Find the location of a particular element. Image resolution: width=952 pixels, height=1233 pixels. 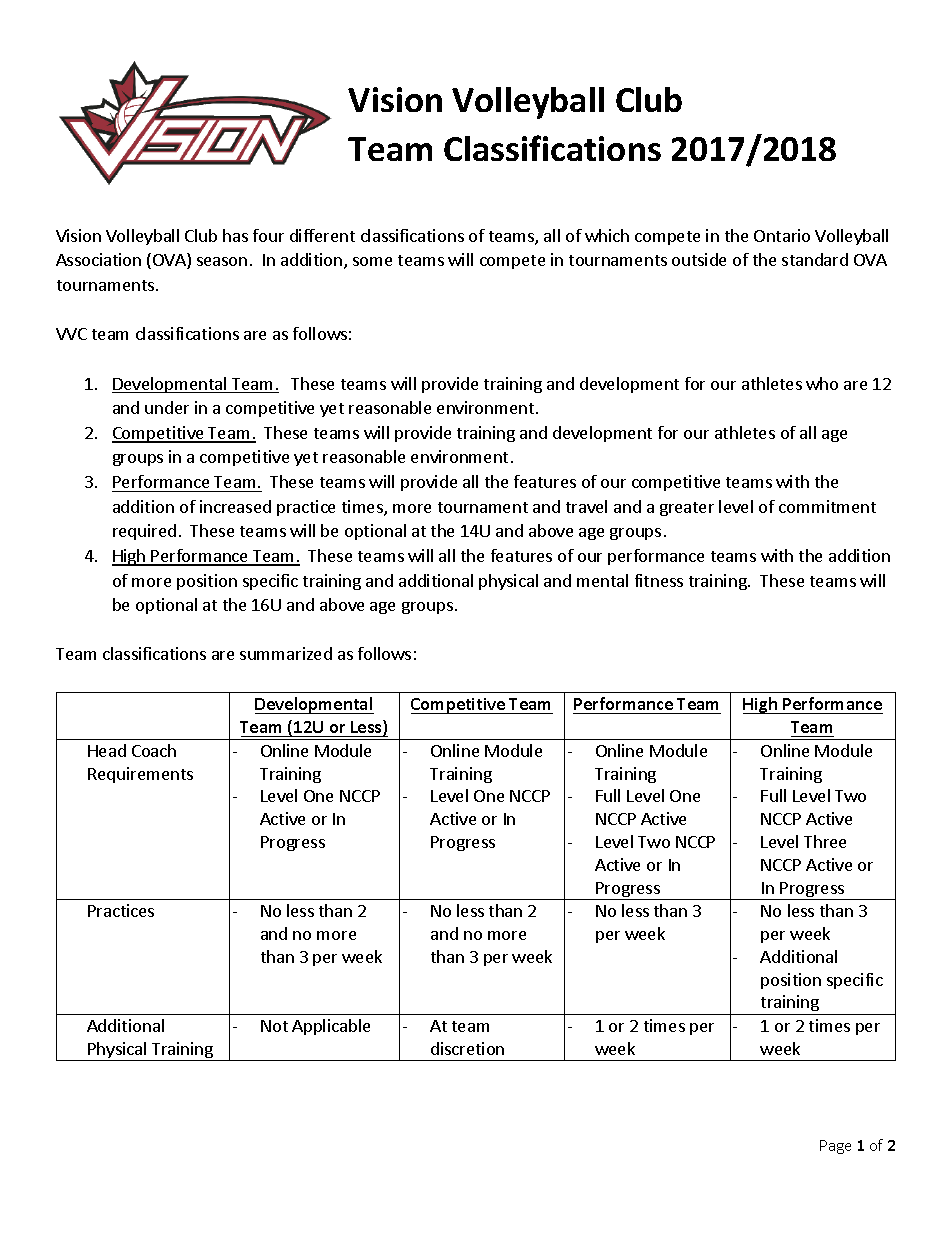

discretion is located at coordinates (467, 1048).
